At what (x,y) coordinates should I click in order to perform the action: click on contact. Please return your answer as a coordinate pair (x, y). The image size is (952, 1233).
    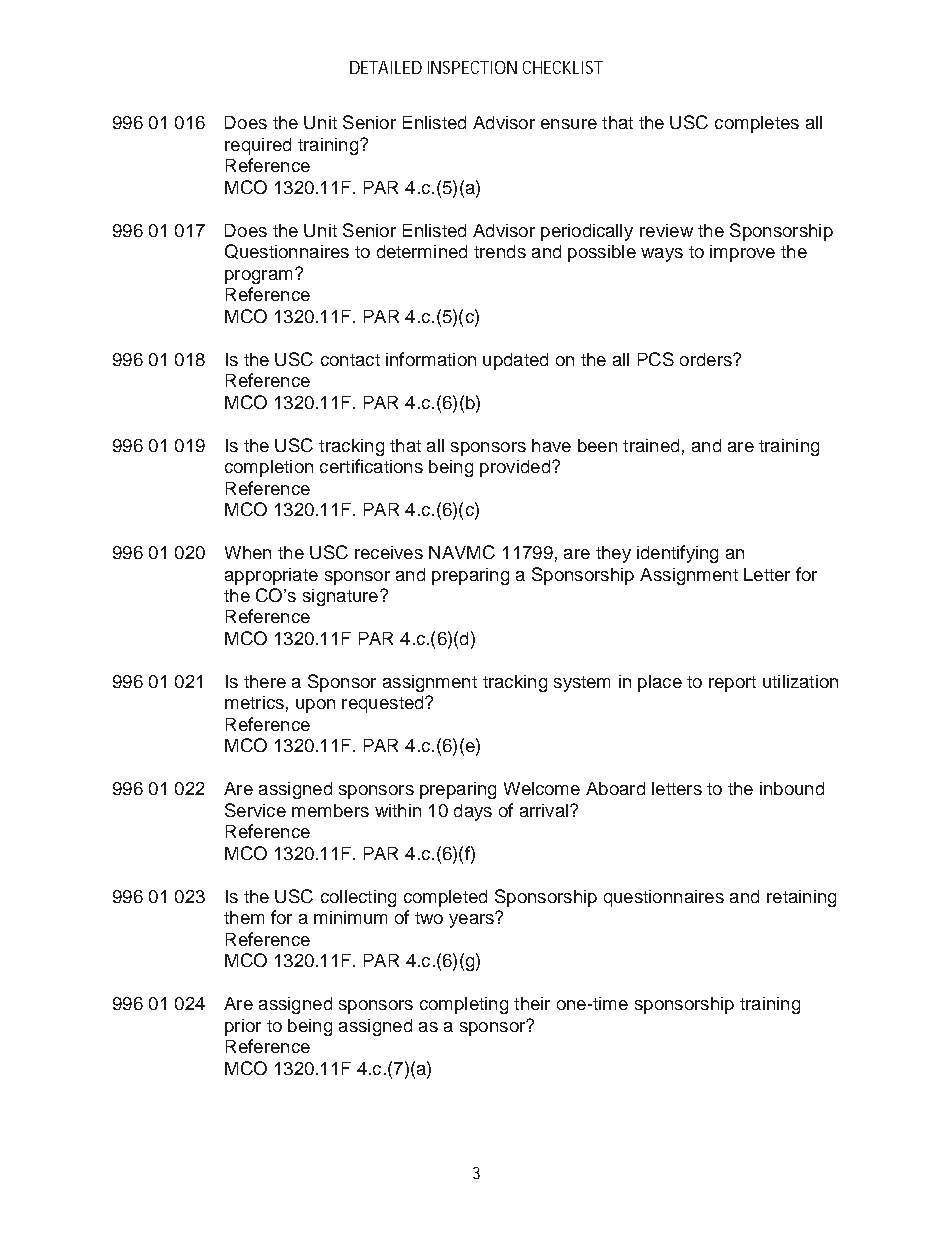
    Looking at the image, I should click on (350, 360).
